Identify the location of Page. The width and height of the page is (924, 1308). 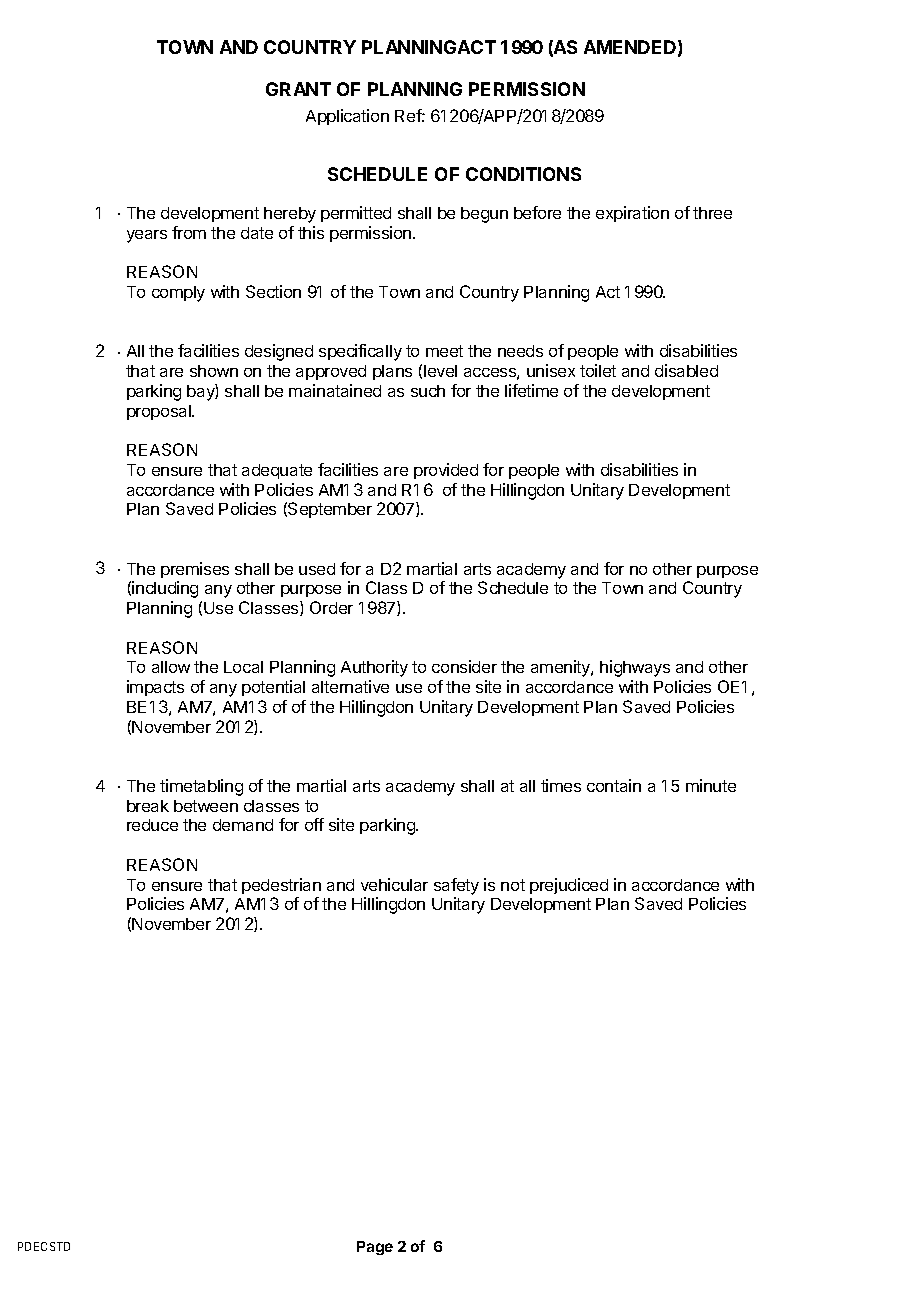
(375, 1248).
